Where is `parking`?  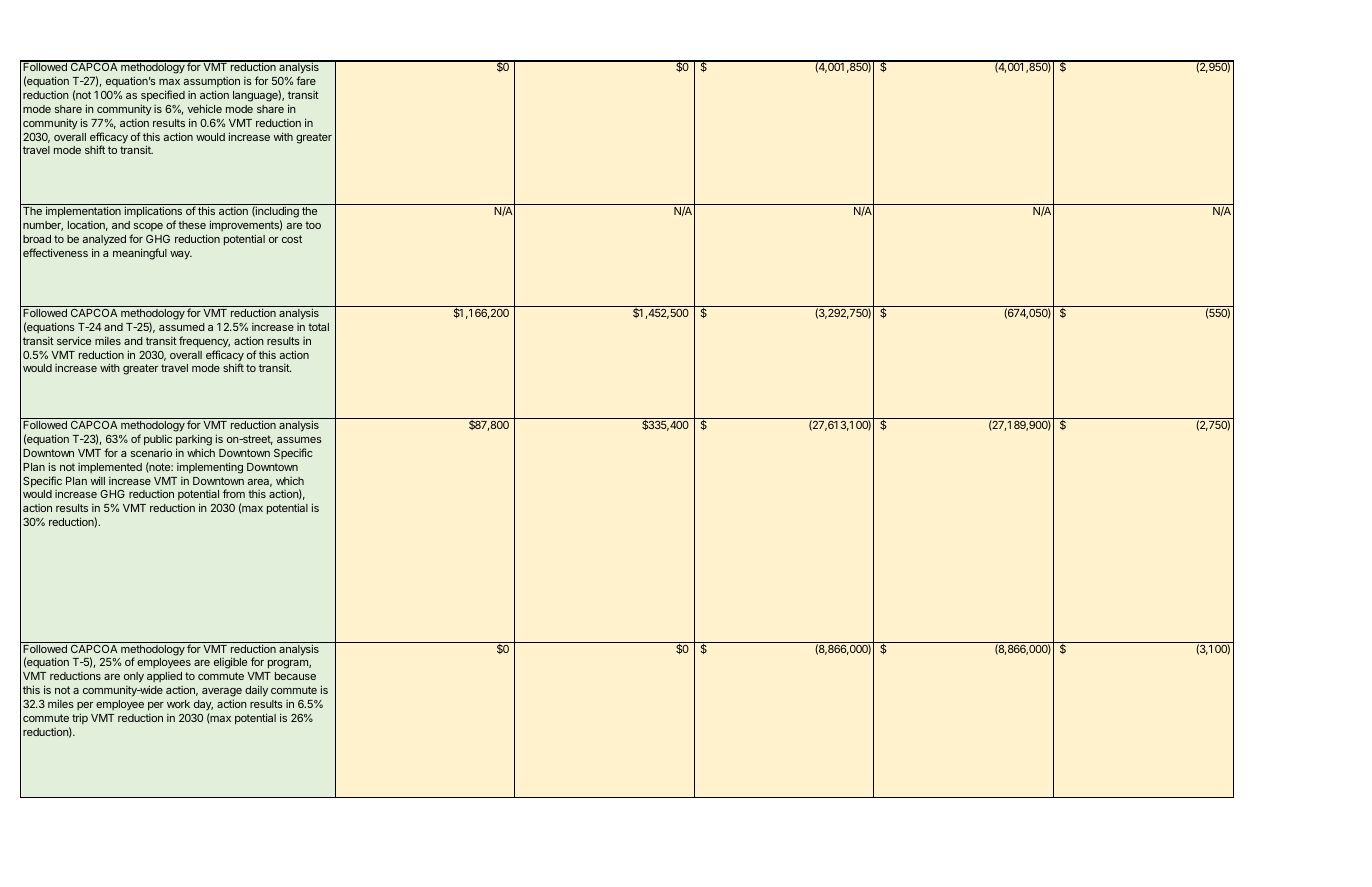
parking is located at coordinates (194, 440).
